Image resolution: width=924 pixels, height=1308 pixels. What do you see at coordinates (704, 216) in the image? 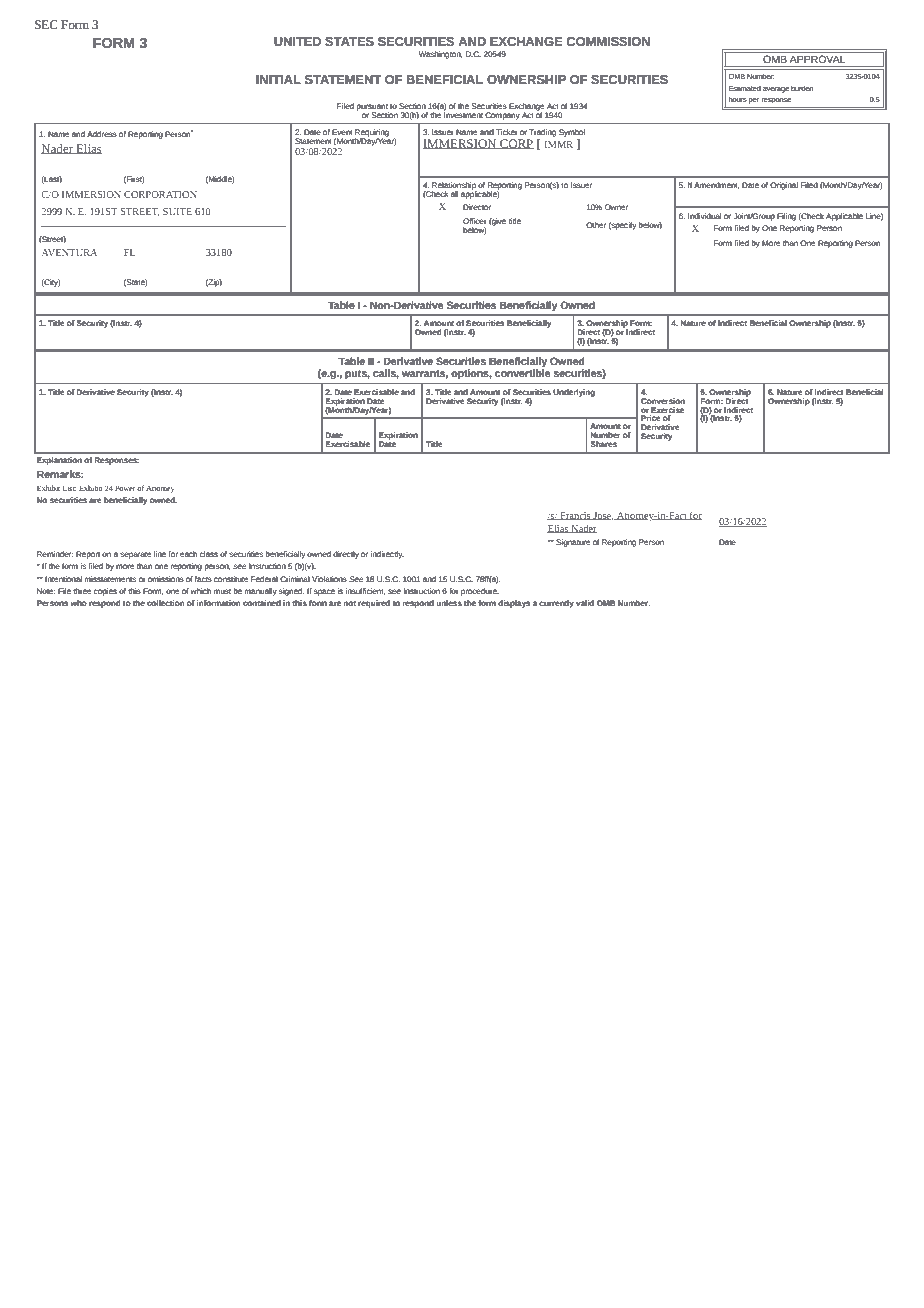
I see `Individual` at bounding box center [704, 216].
